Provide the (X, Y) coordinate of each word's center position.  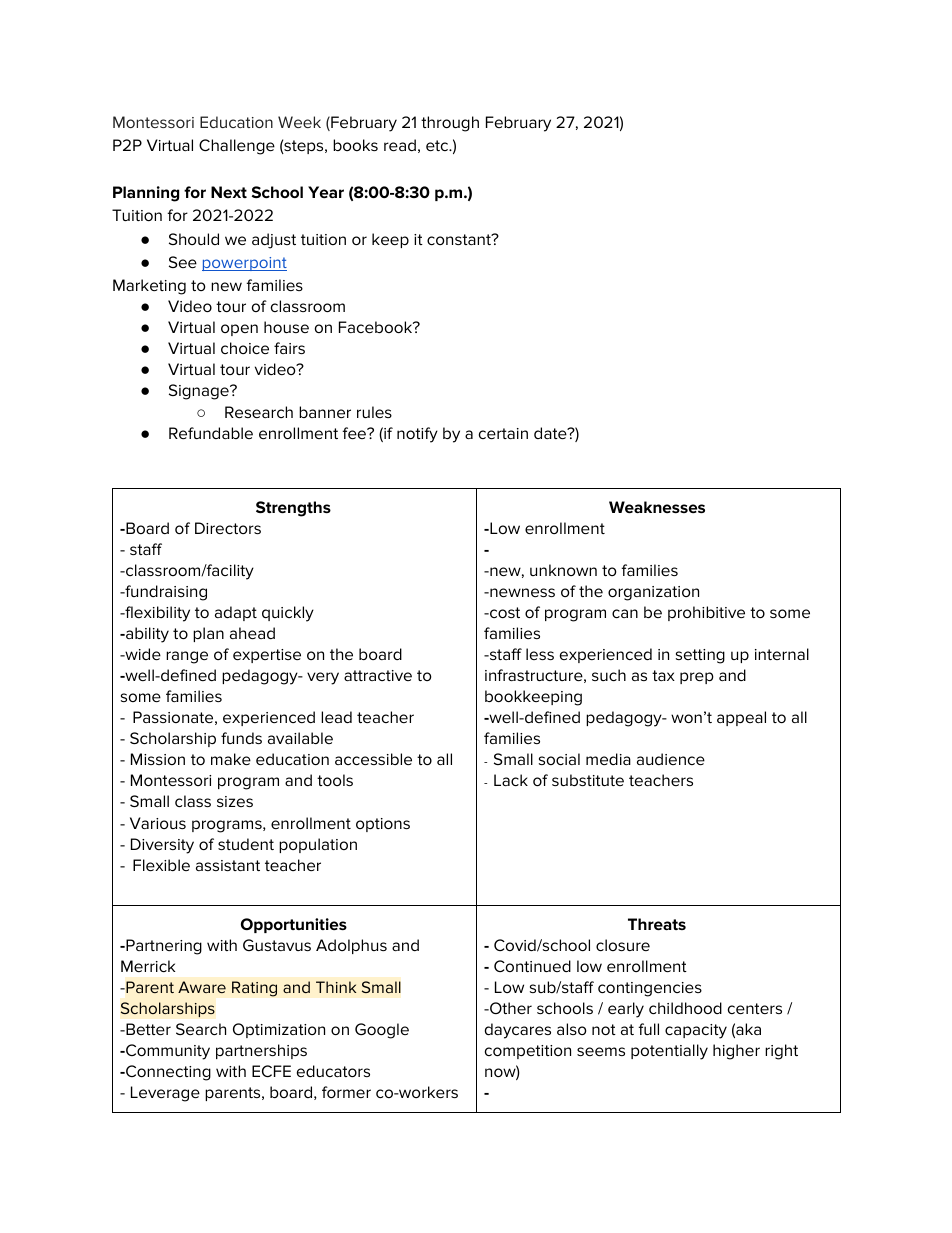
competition (528, 1052)
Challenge (237, 147)
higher (736, 1052)
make (231, 759)
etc (438, 145)
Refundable (211, 433)
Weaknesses (657, 507)
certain (503, 433)
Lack (511, 780)
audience (671, 759)
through (450, 124)
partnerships (261, 1051)
